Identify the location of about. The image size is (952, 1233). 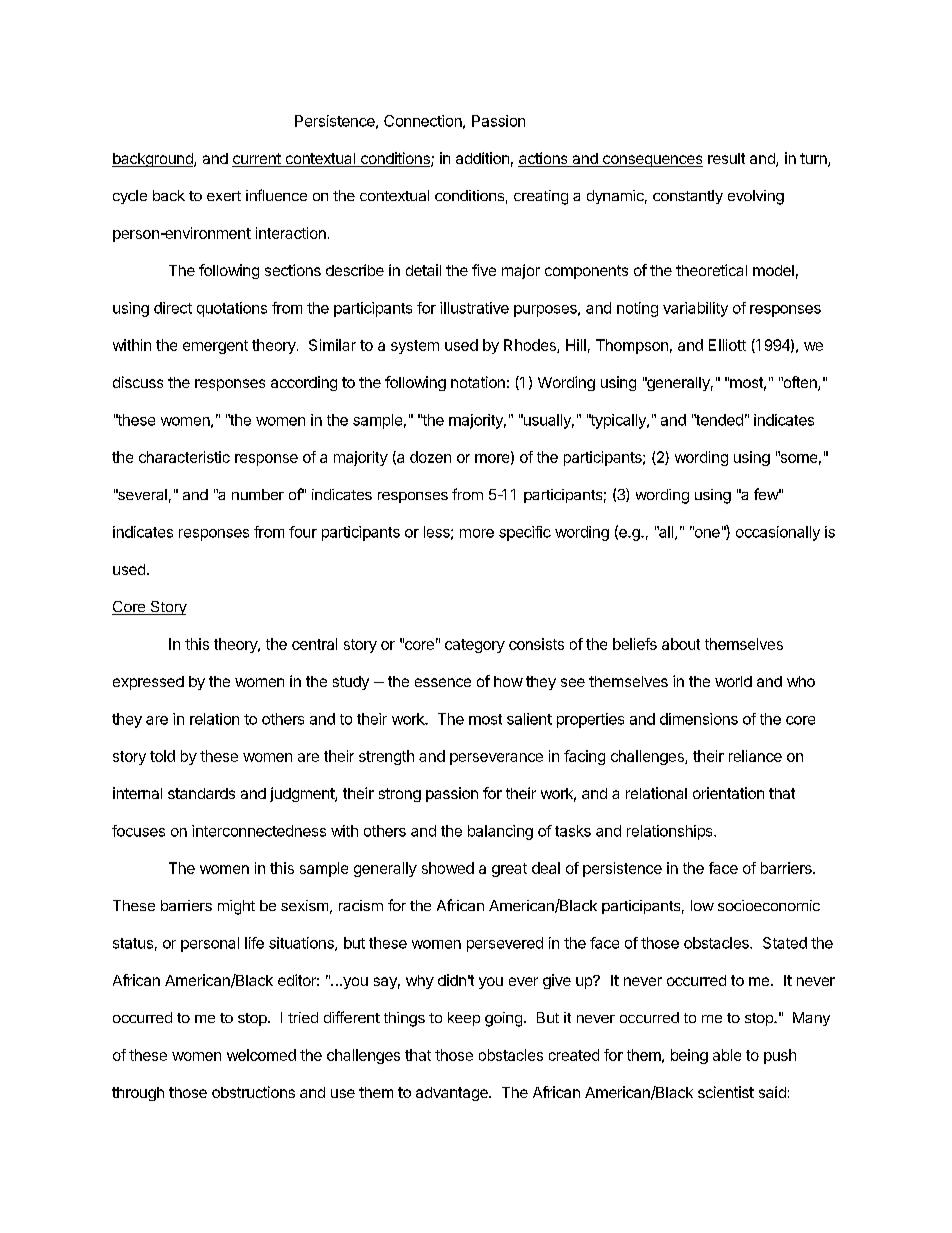
(681, 644).
